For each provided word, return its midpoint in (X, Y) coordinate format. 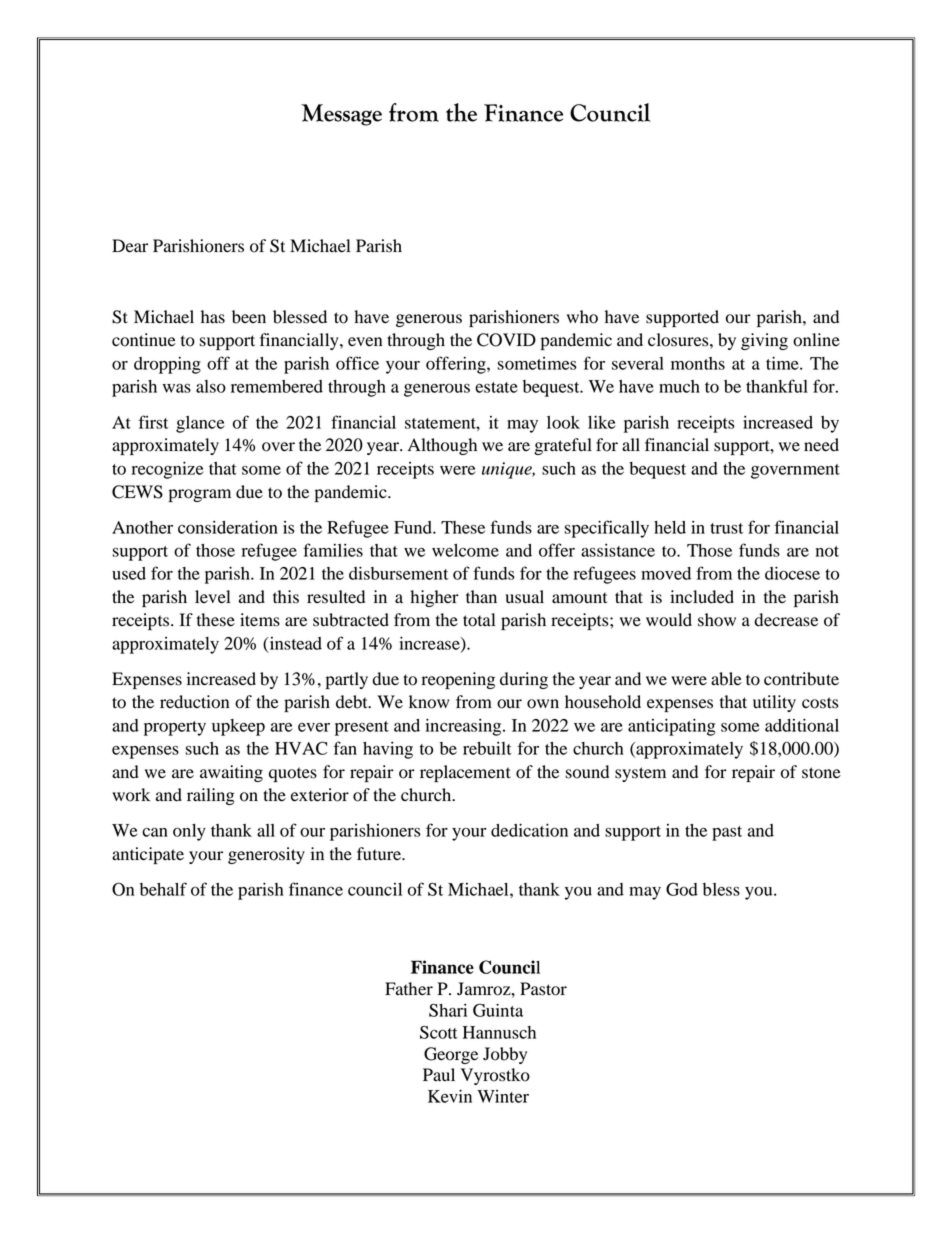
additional (802, 725)
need (821, 445)
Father (409, 989)
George (451, 1055)
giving (764, 341)
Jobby (505, 1055)
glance (200, 424)
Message (341, 115)
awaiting (231, 773)
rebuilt (487, 748)
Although (442, 446)
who (582, 317)
